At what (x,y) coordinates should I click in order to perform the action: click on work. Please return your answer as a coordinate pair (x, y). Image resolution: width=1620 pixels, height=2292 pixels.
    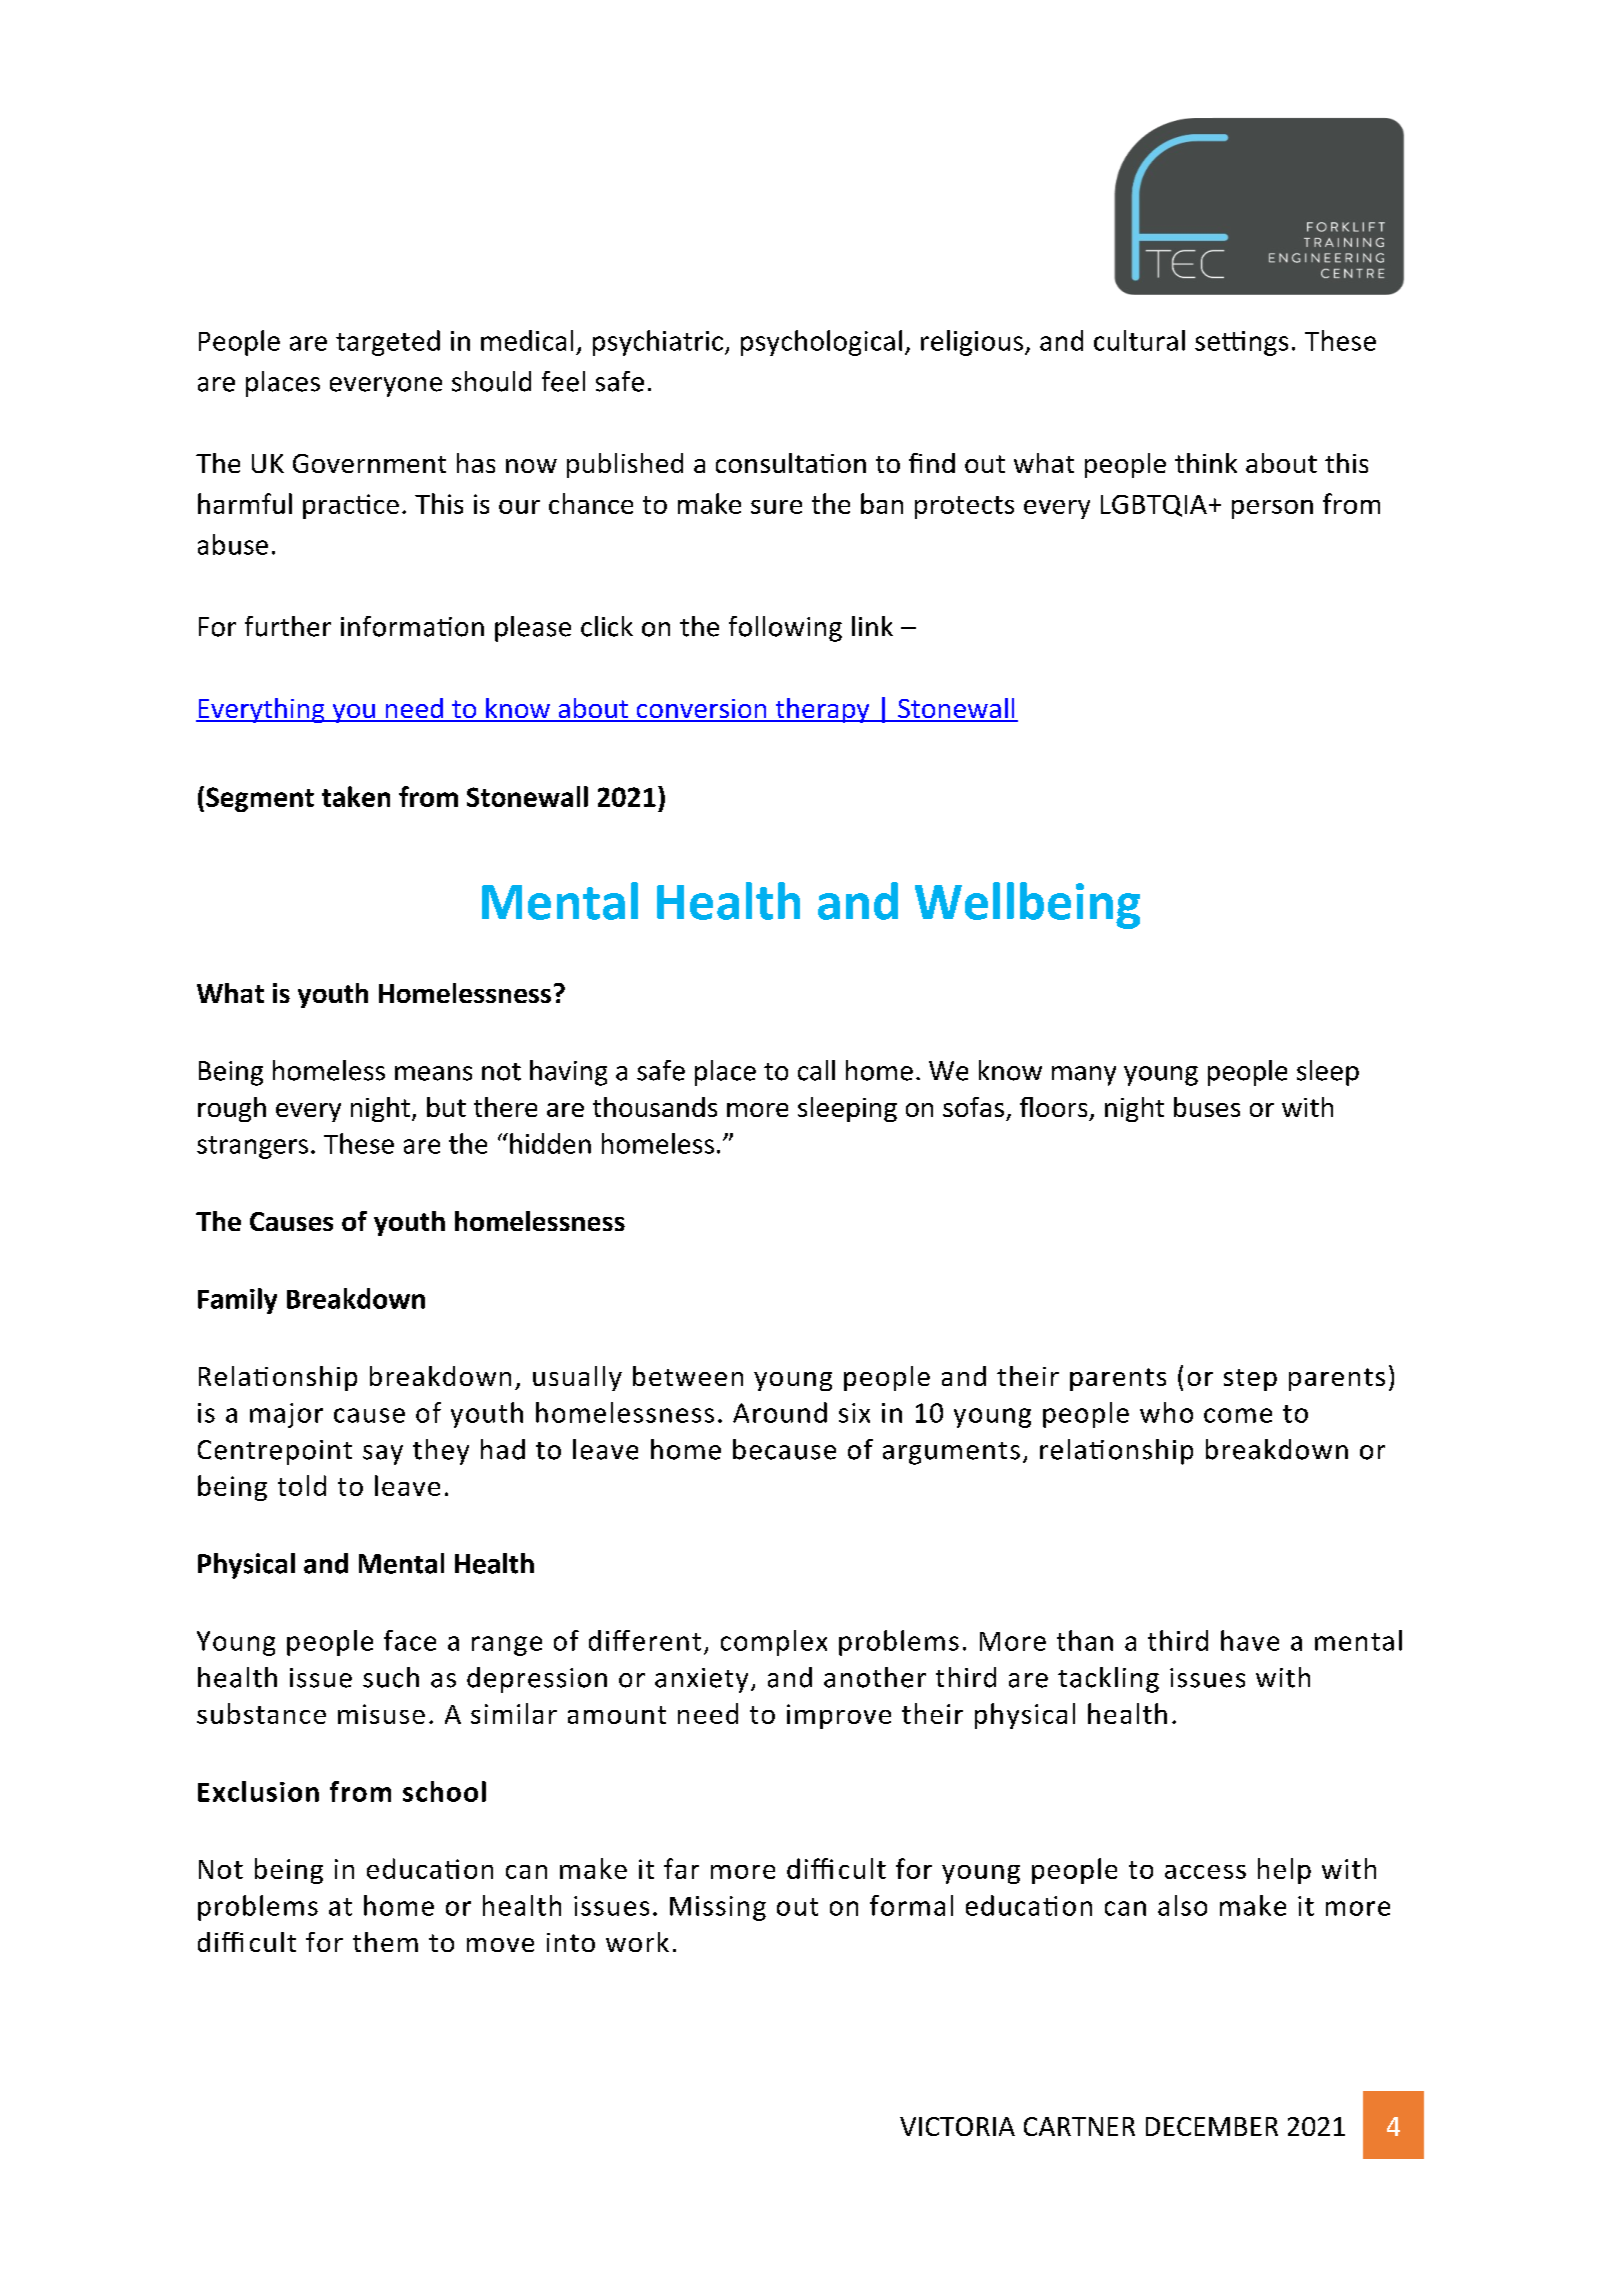
    Looking at the image, I should click on (637, 1942).
